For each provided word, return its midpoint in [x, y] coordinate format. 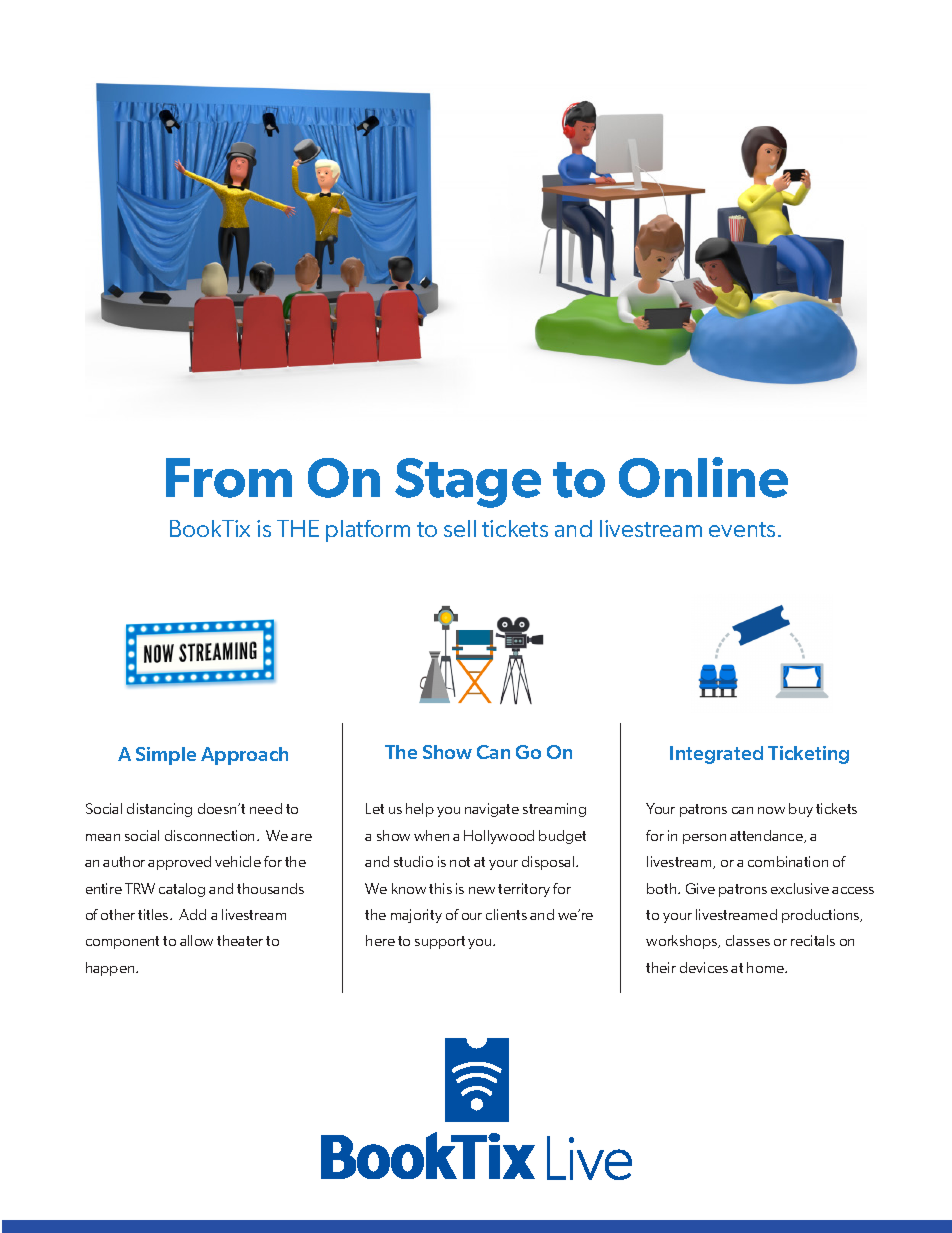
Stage [468, 483]
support [440, 942]
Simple [166, 756]
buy [801, 810]
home [766, 967]
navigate [492, 810]
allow [196, 940]
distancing [159, 810]
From [229, 478]
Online [703, 477]
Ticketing [808, 755]
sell [460, 528]
